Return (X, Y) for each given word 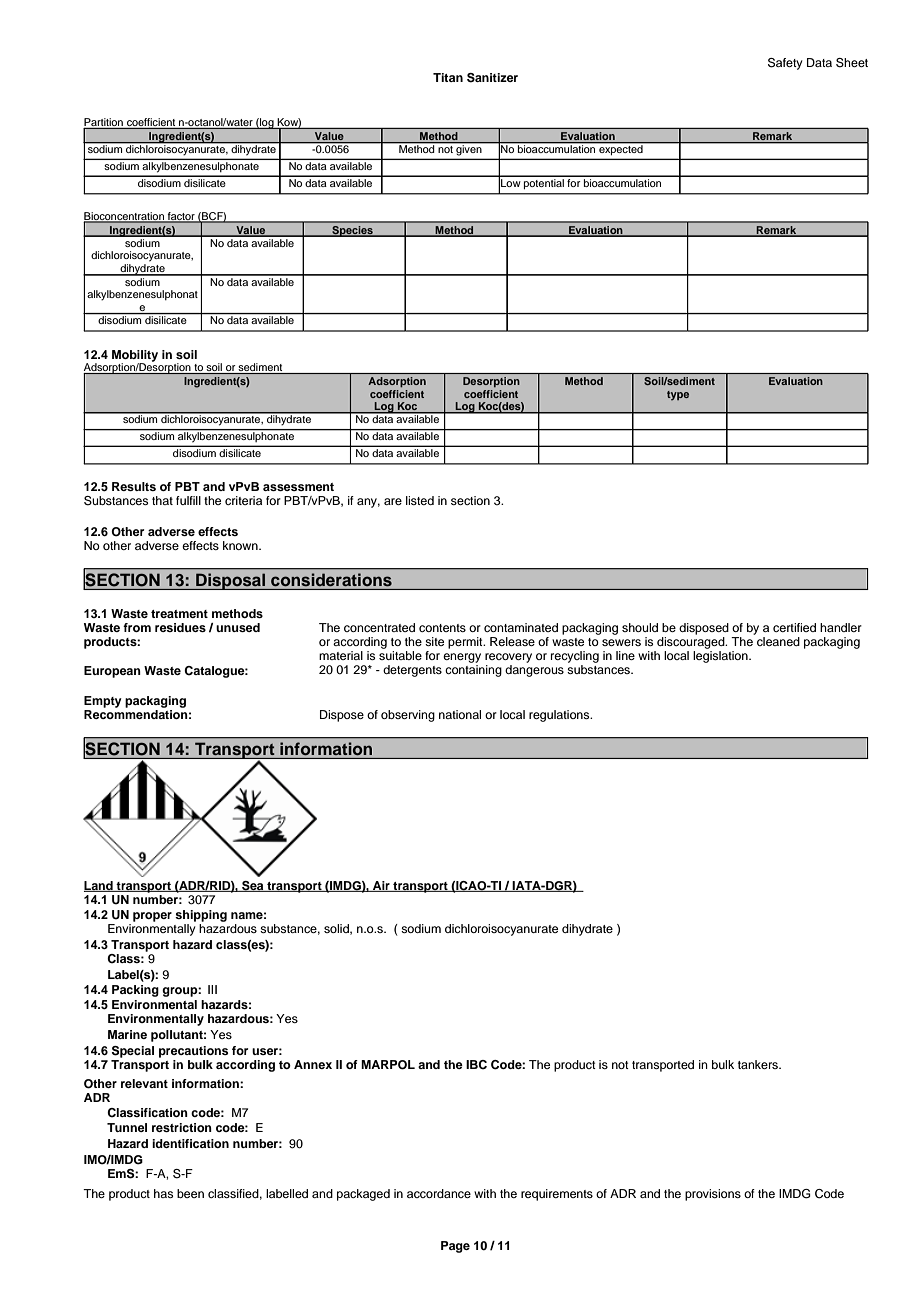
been (190, 1193)
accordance (439, 1193)
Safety (785, 64)
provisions (713, 1195)
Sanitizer (492, 78)
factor (181, 217)
